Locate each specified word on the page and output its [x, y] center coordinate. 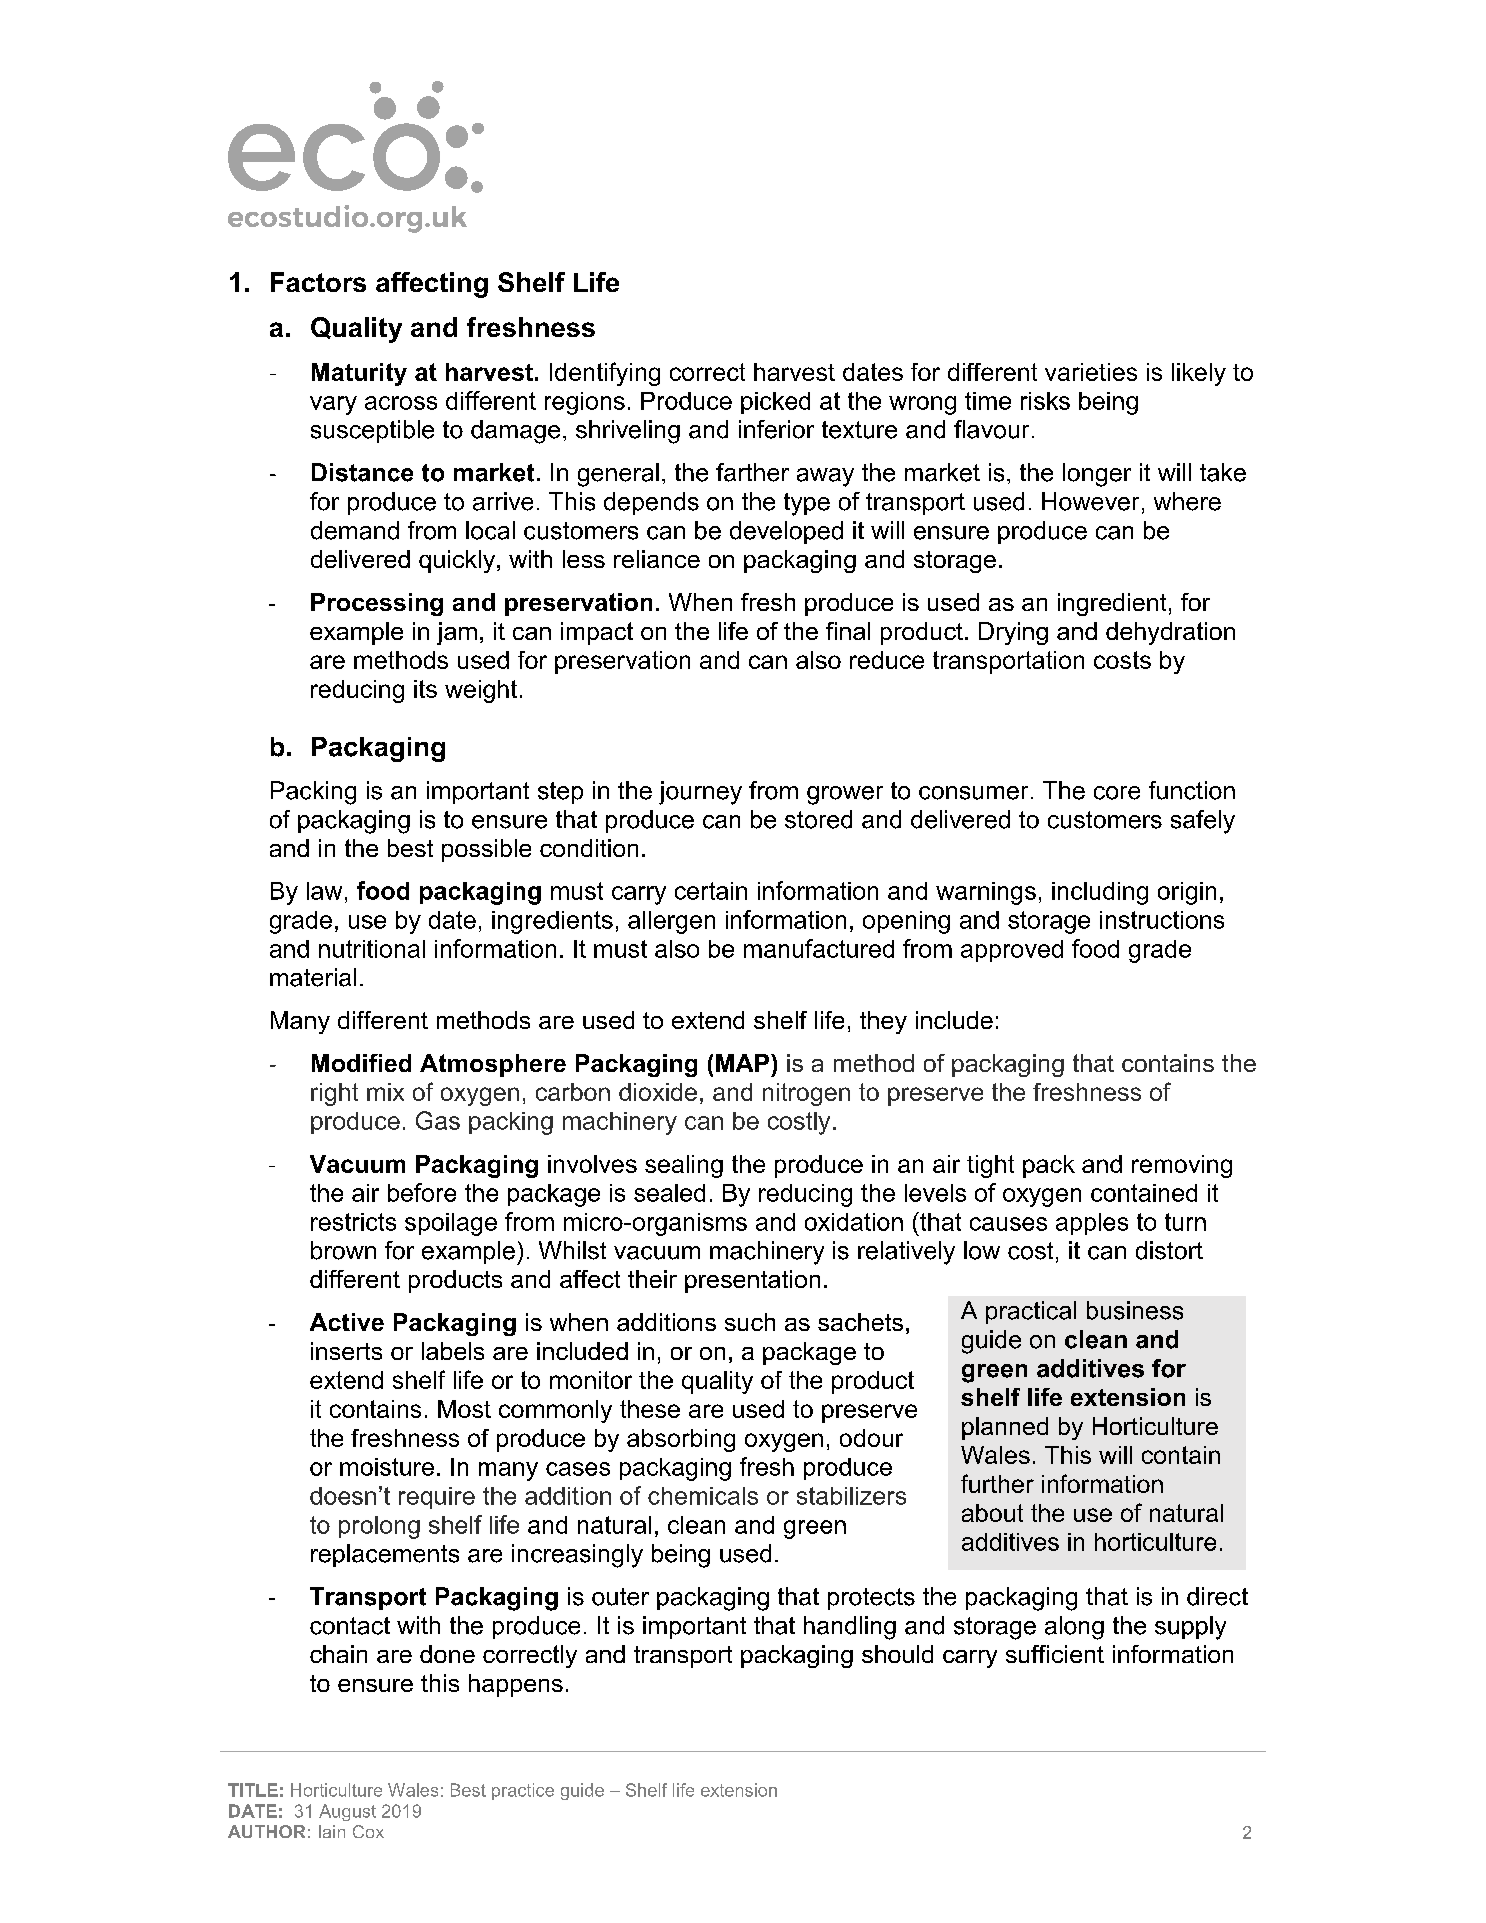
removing [1182, 1166]
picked [775, 403]
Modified [361, 1063]
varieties [1091, 372]
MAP [744, 1063]
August [347, 1812]
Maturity [359, 374]
